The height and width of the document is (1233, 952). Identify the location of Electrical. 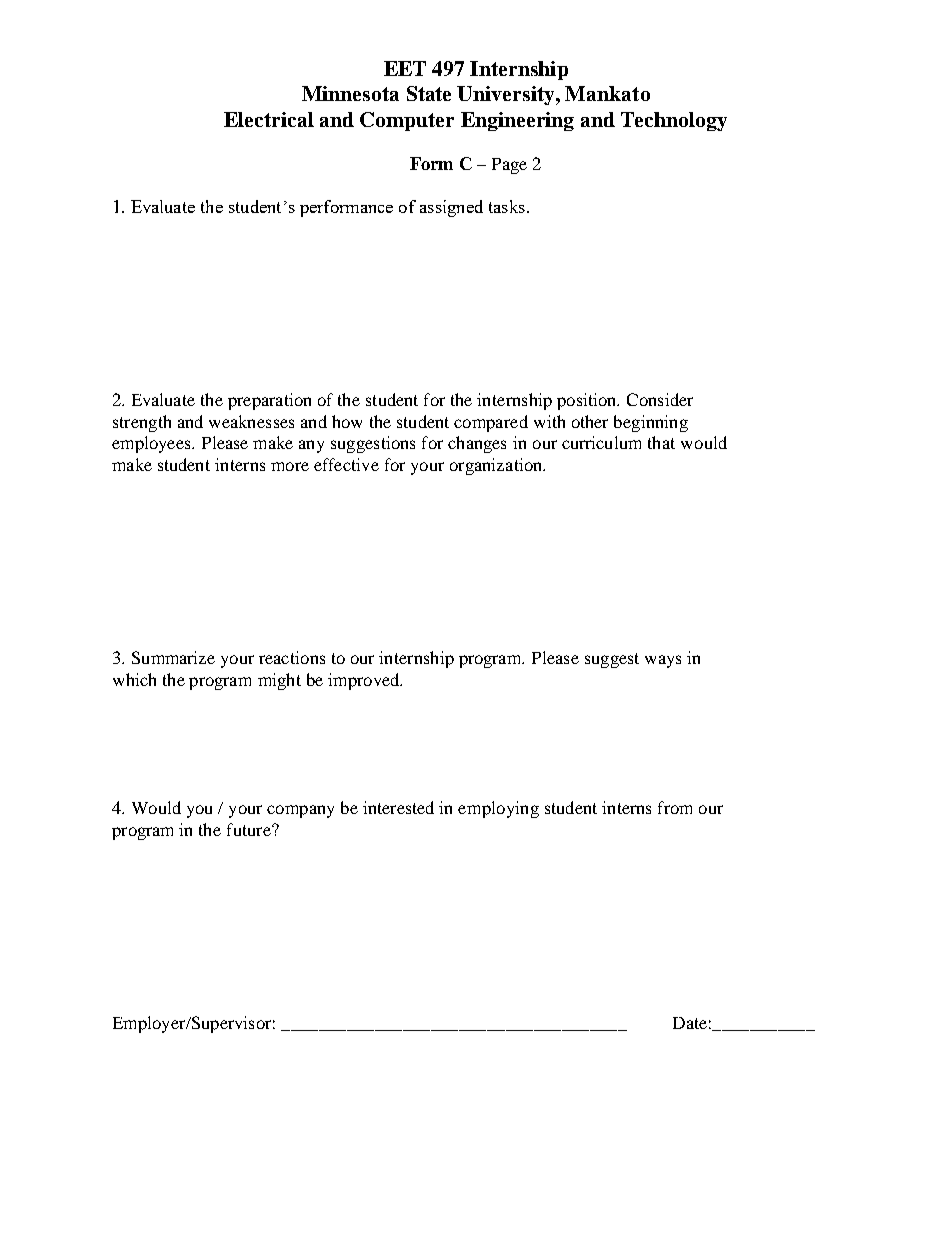
(269, 119).
